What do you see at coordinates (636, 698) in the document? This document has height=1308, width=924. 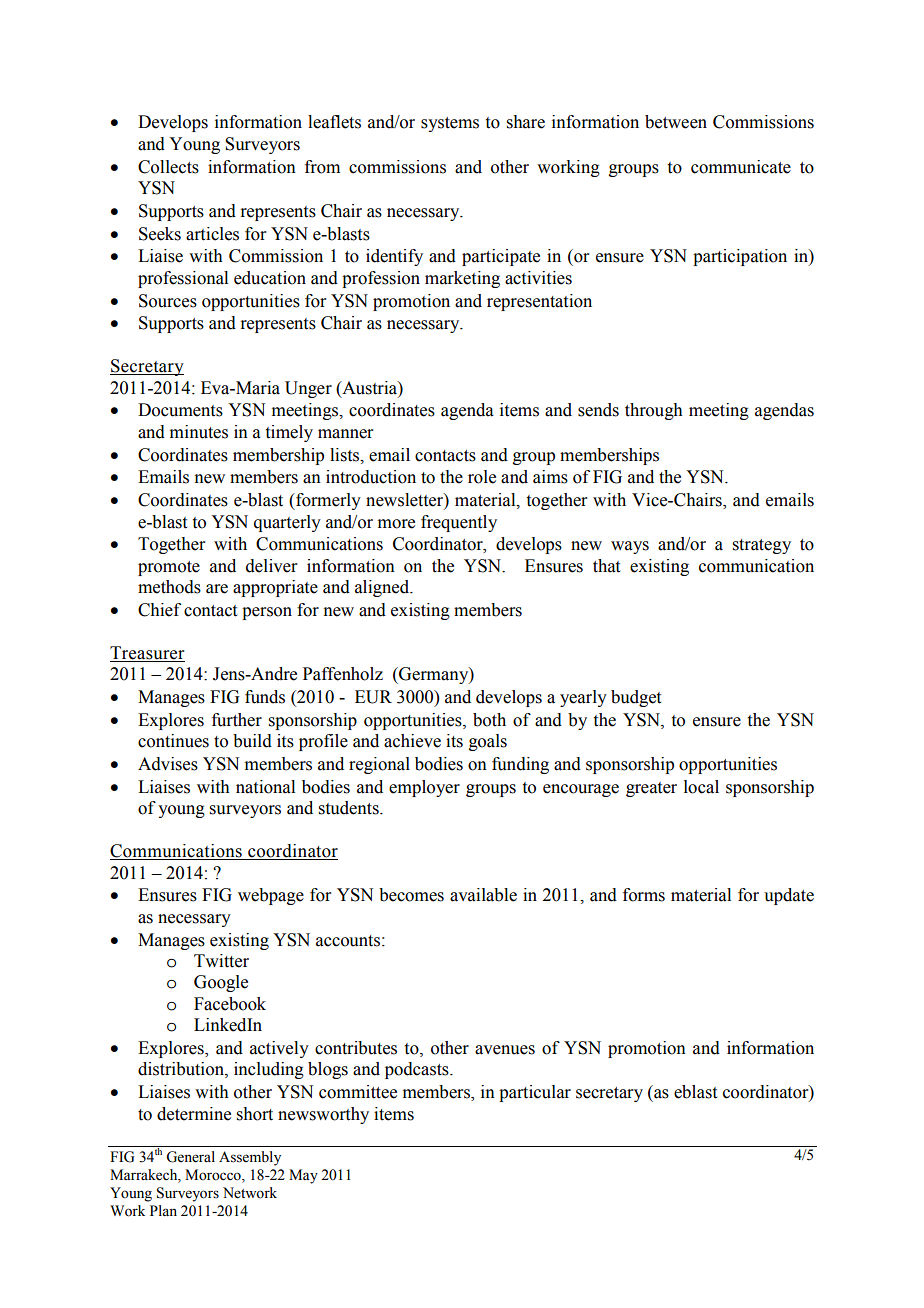 I see `budget` at bounding box center [636, 698].
